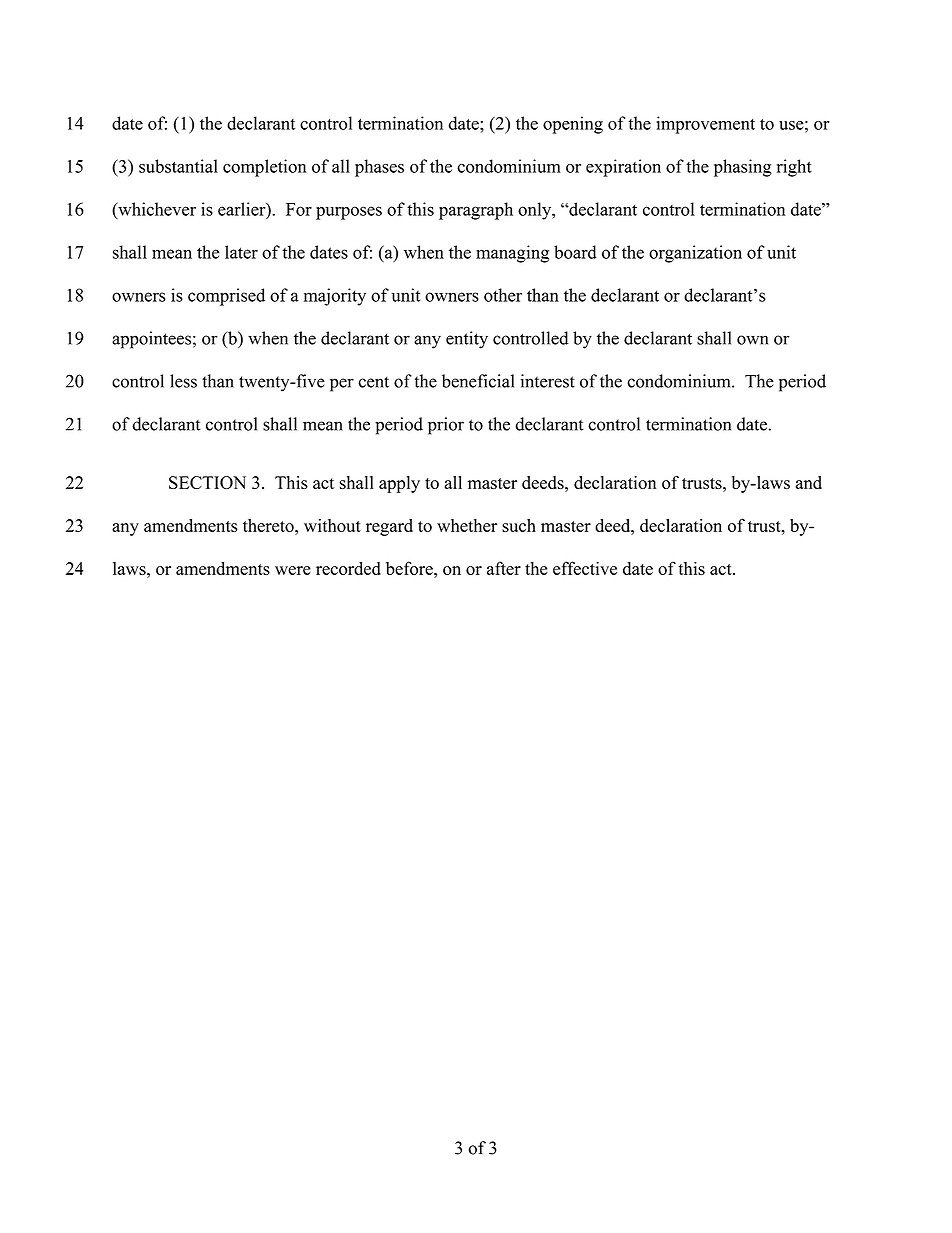 This document has width=952, height=1233. What do you see at coordinates (573, 125) in the document?
I see `opening` at bounding box center [573, 125].
